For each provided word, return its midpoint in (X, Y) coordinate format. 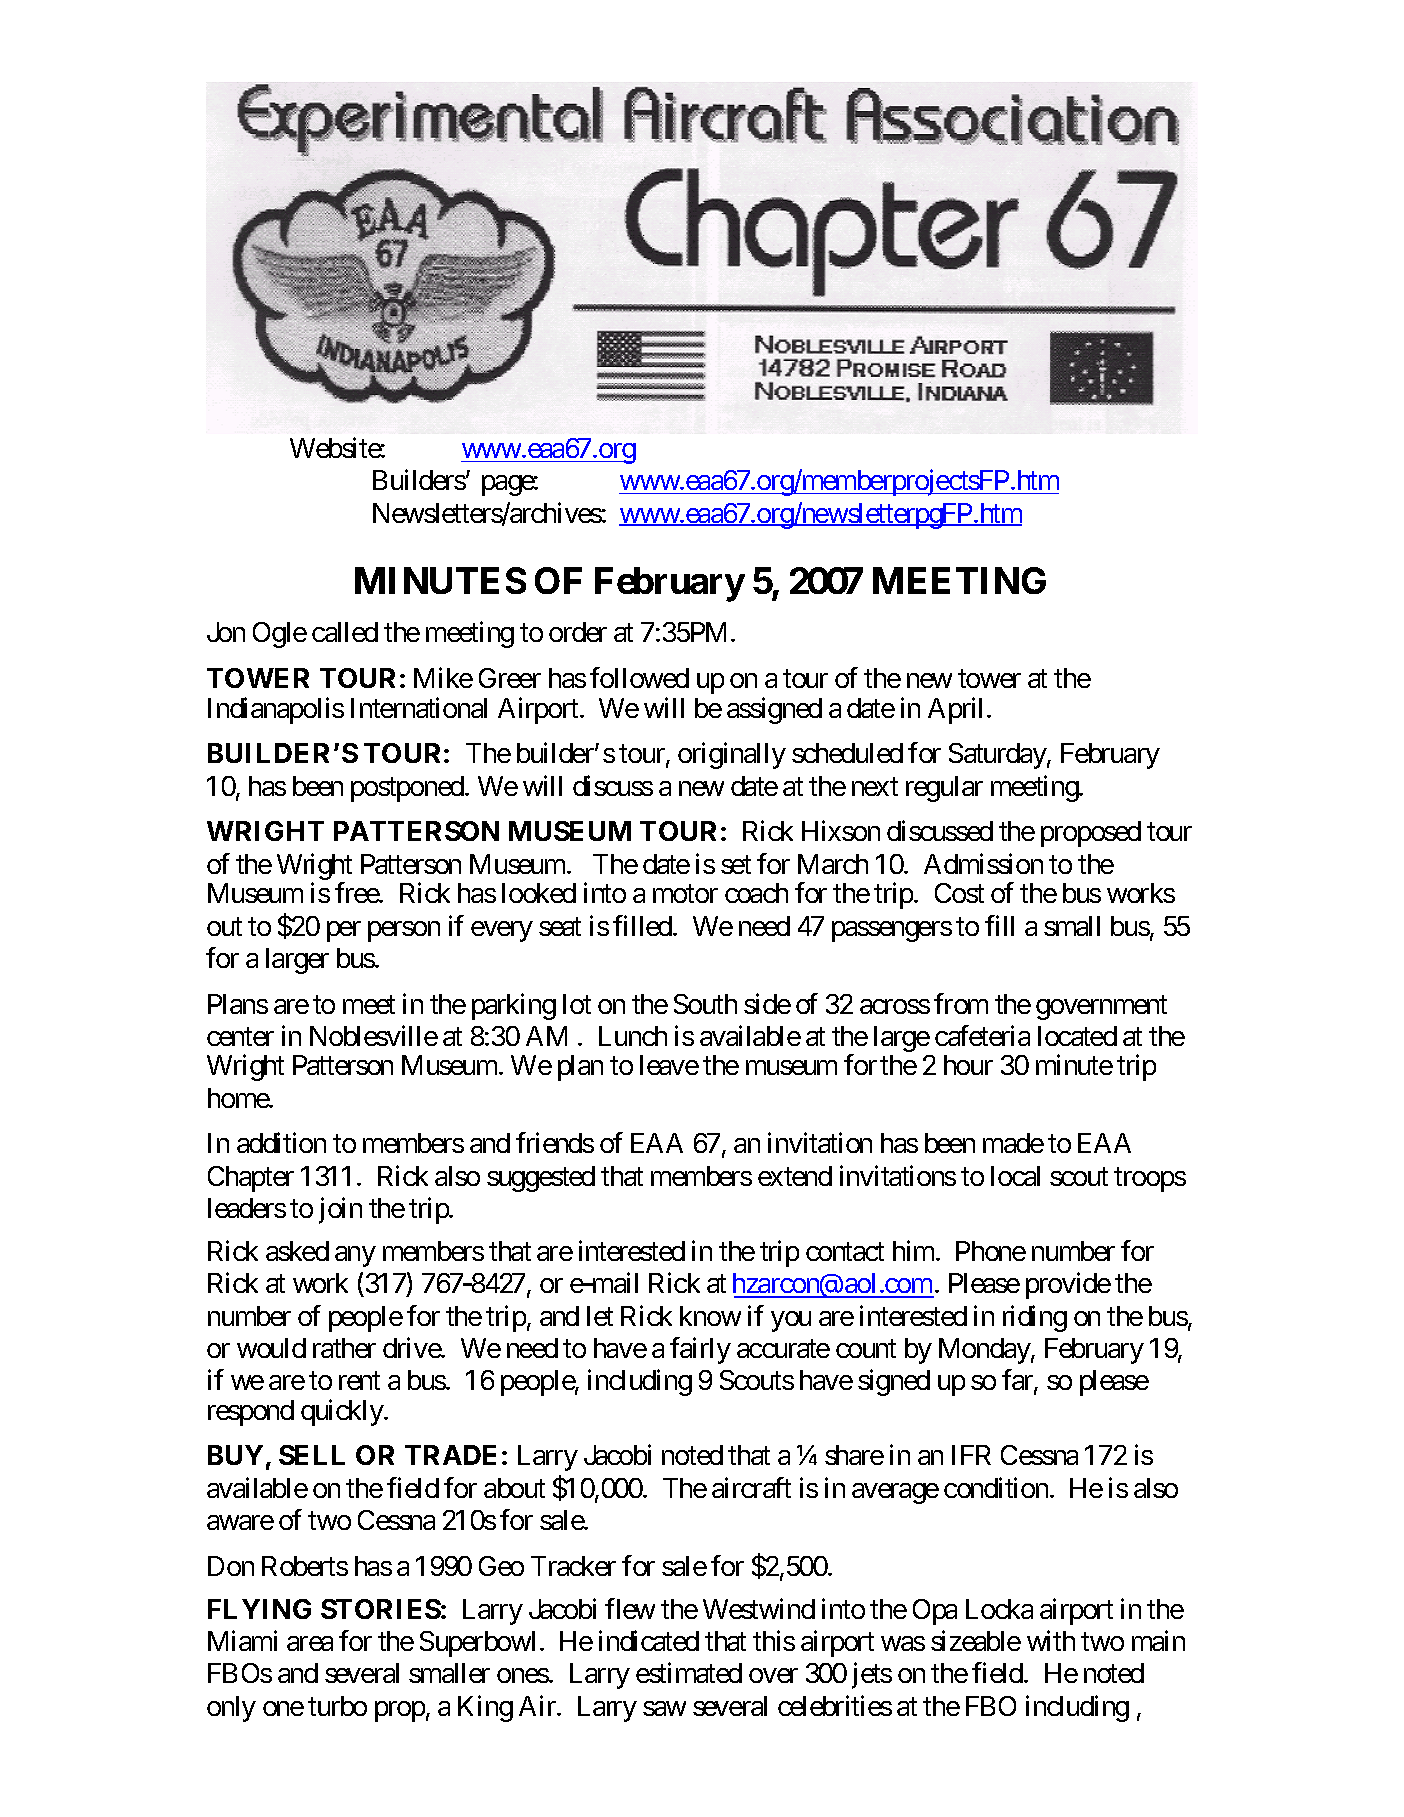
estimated (689, 1673)
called (345, 632)
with (1051, 1641)
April (955, 710)
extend (795, 1176)
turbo (337, 1706)
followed (639, 677)
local (1015, 1176)
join (340, 1210)
